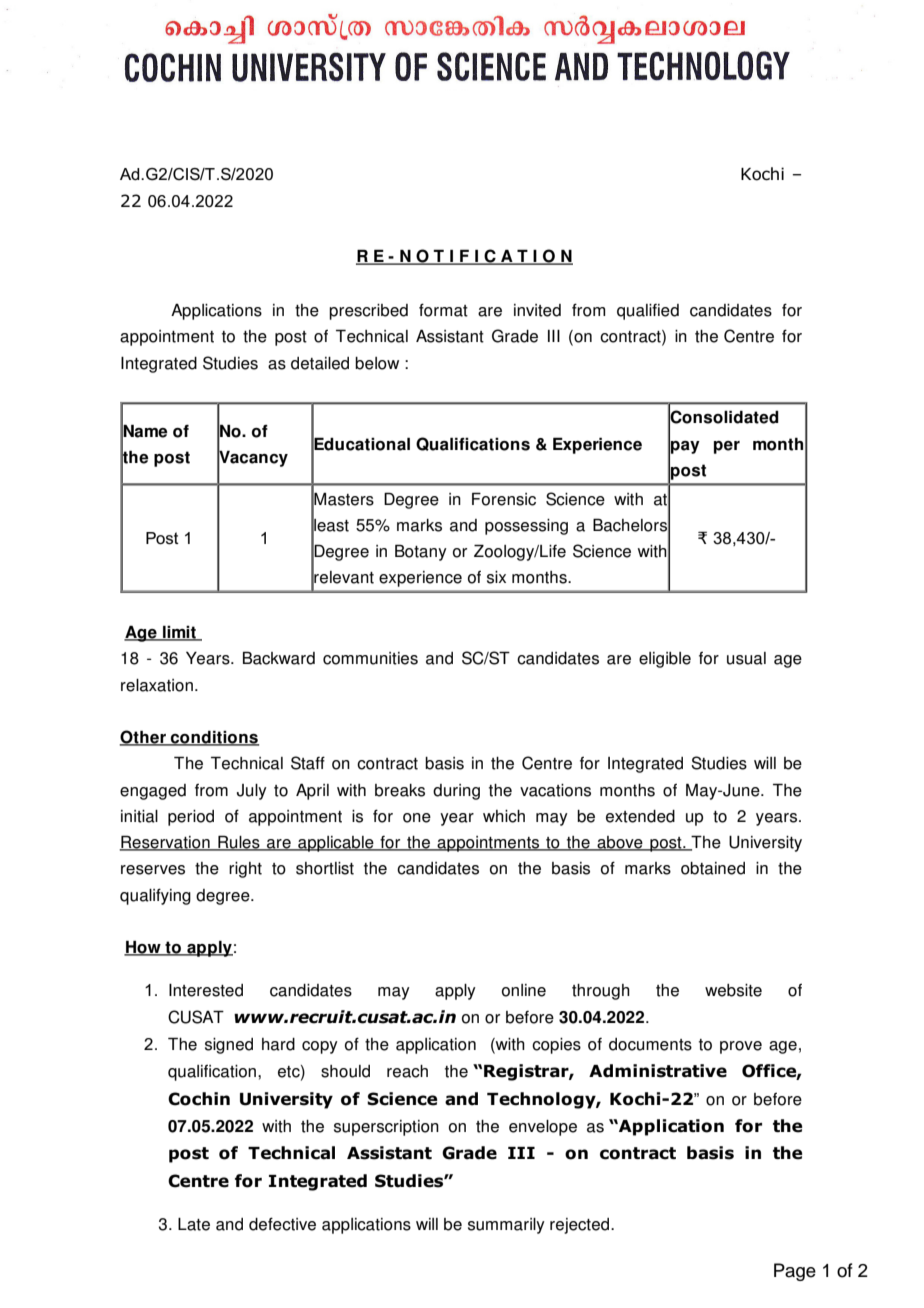 This screenshot has height=1308, width=924. Describe the element at coordinates (194, 1224) in the screenshot. I see `Late` at that location.
